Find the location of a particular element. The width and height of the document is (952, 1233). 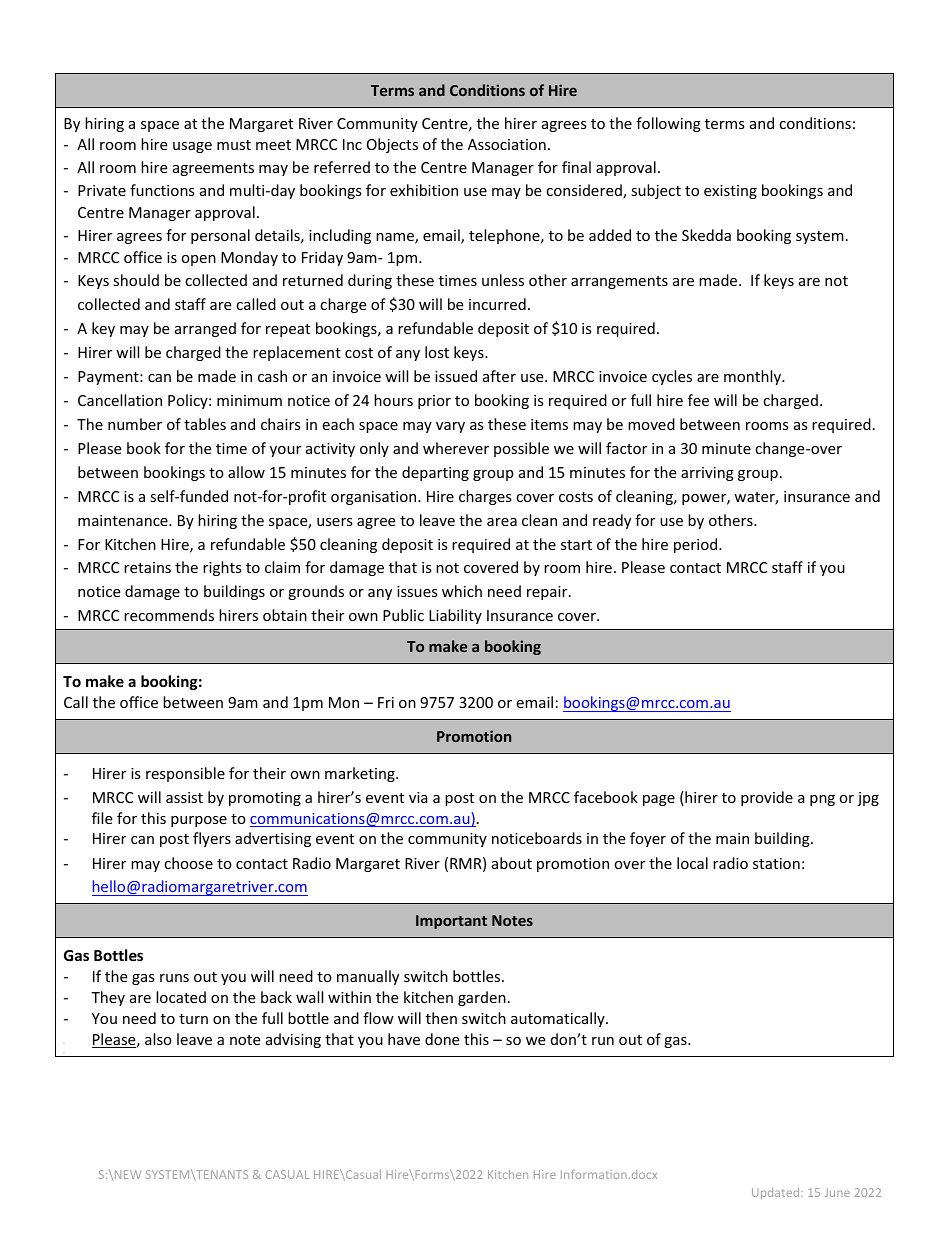

Updated is located at coordinates (777, 1193).
